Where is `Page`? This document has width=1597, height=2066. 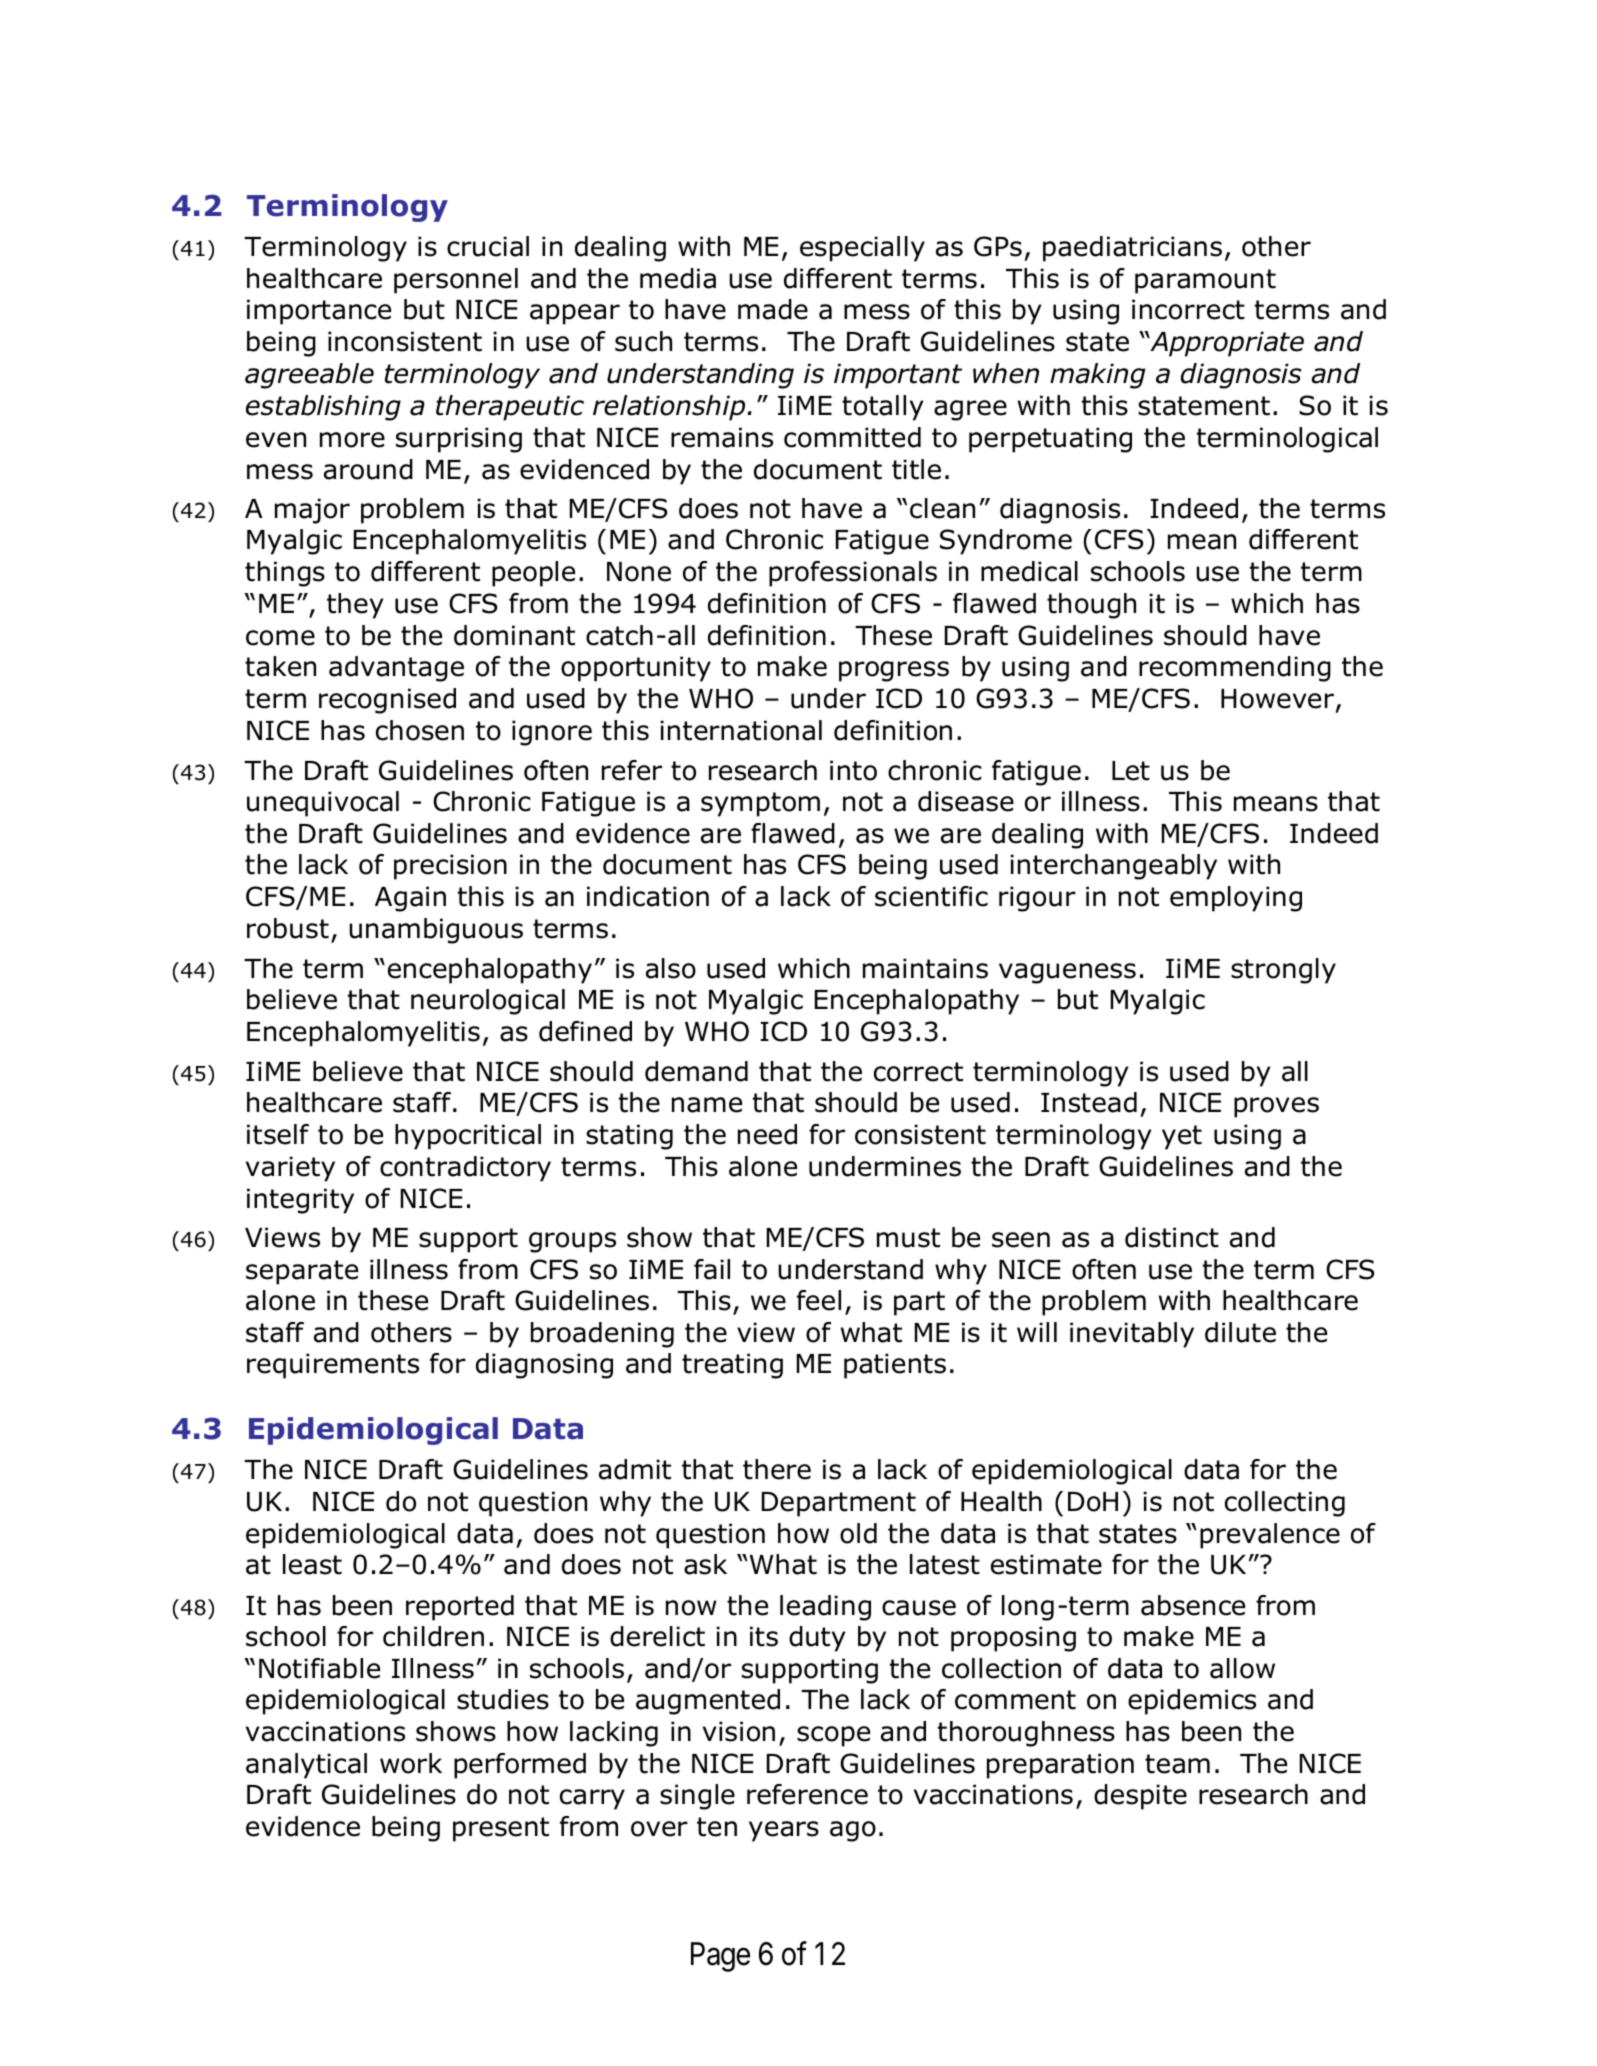 Page is located at coordinates (720, 1957).
